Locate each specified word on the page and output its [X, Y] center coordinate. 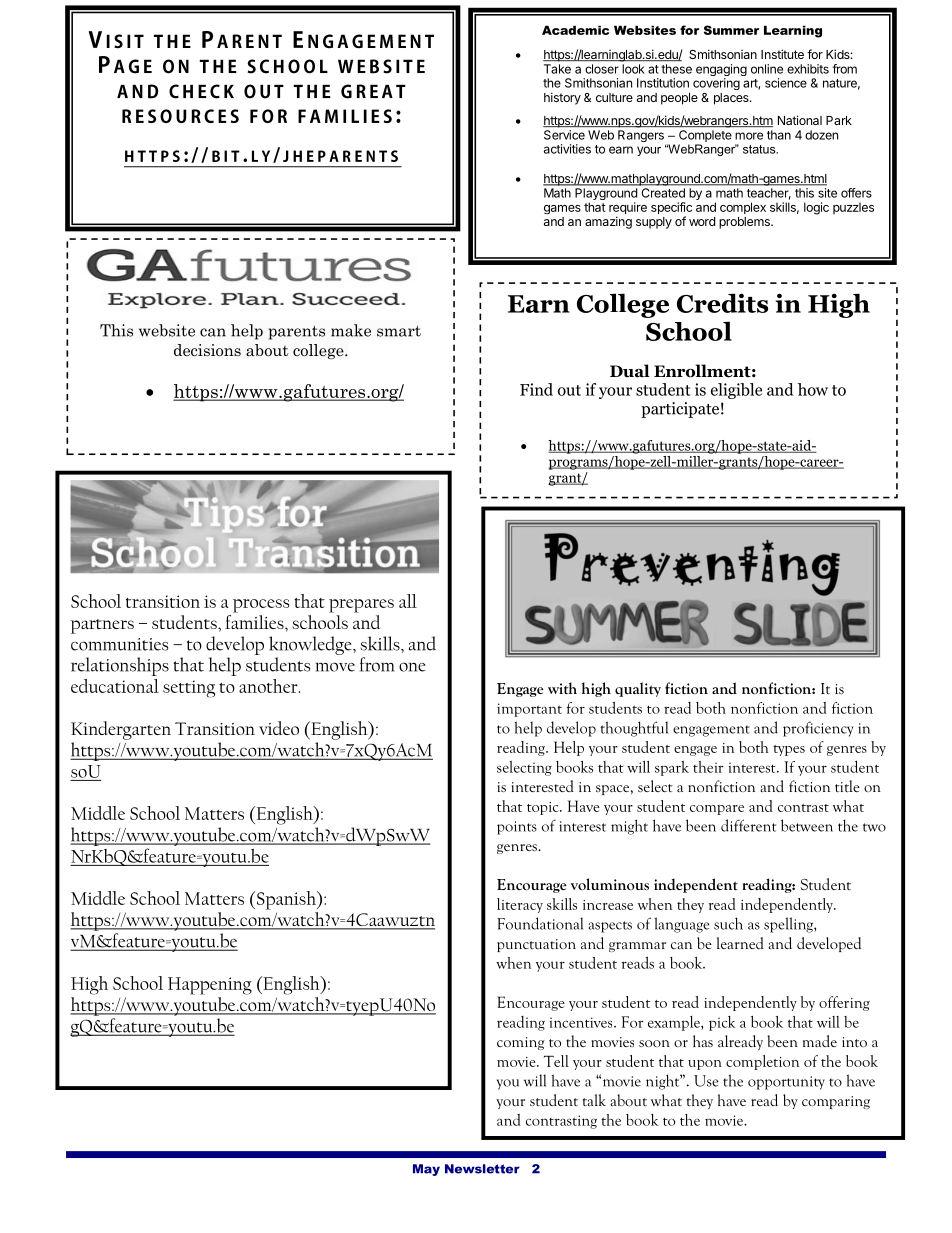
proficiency [818, 729]
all [408, 601]
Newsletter [482, 1169]
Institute [782, 54]
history [562, 98]
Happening [210, 986]
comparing [836, 1102]
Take [557, 69]
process [261, 606]
